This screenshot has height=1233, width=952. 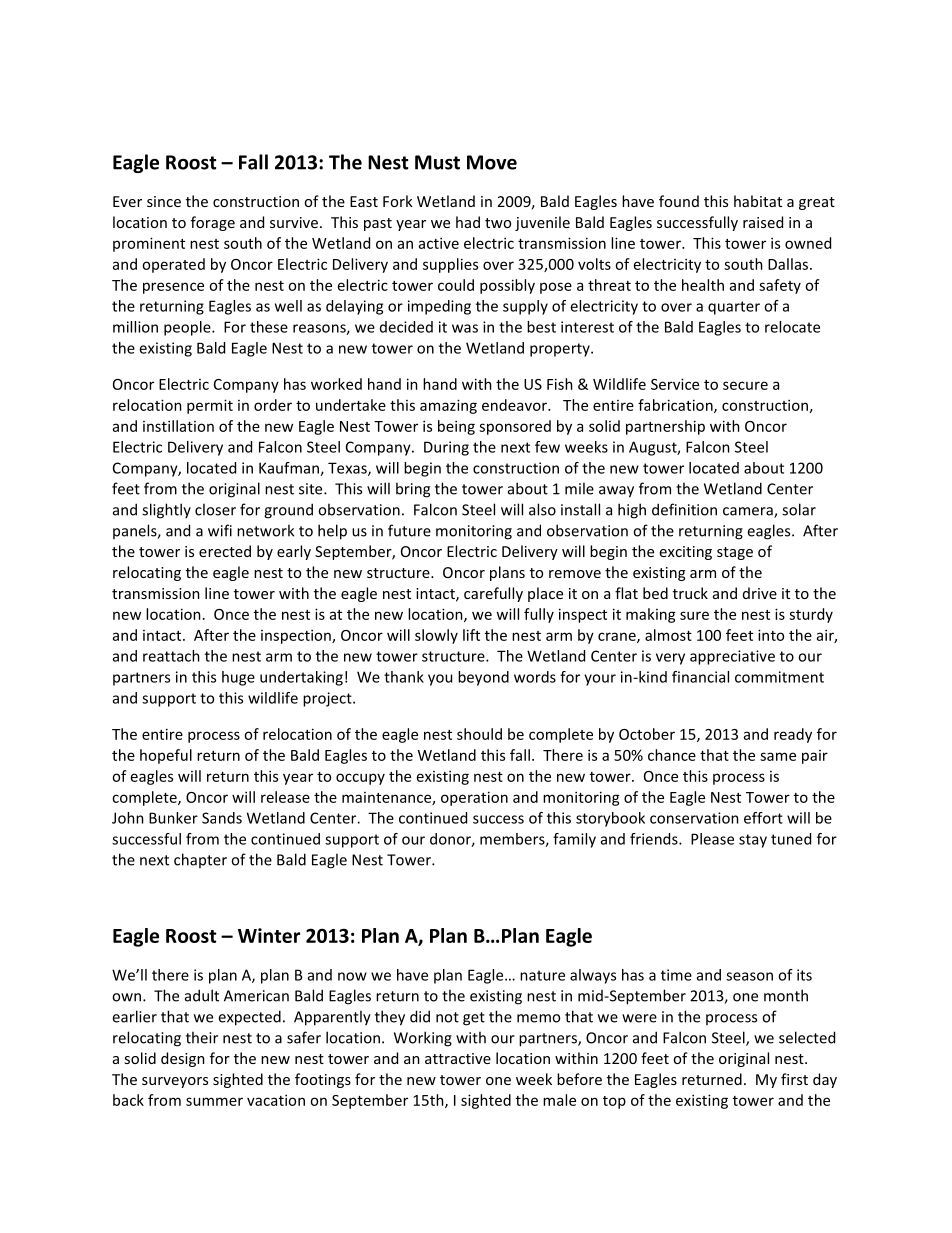 I want to click on had, so click(x=468, y=222).
